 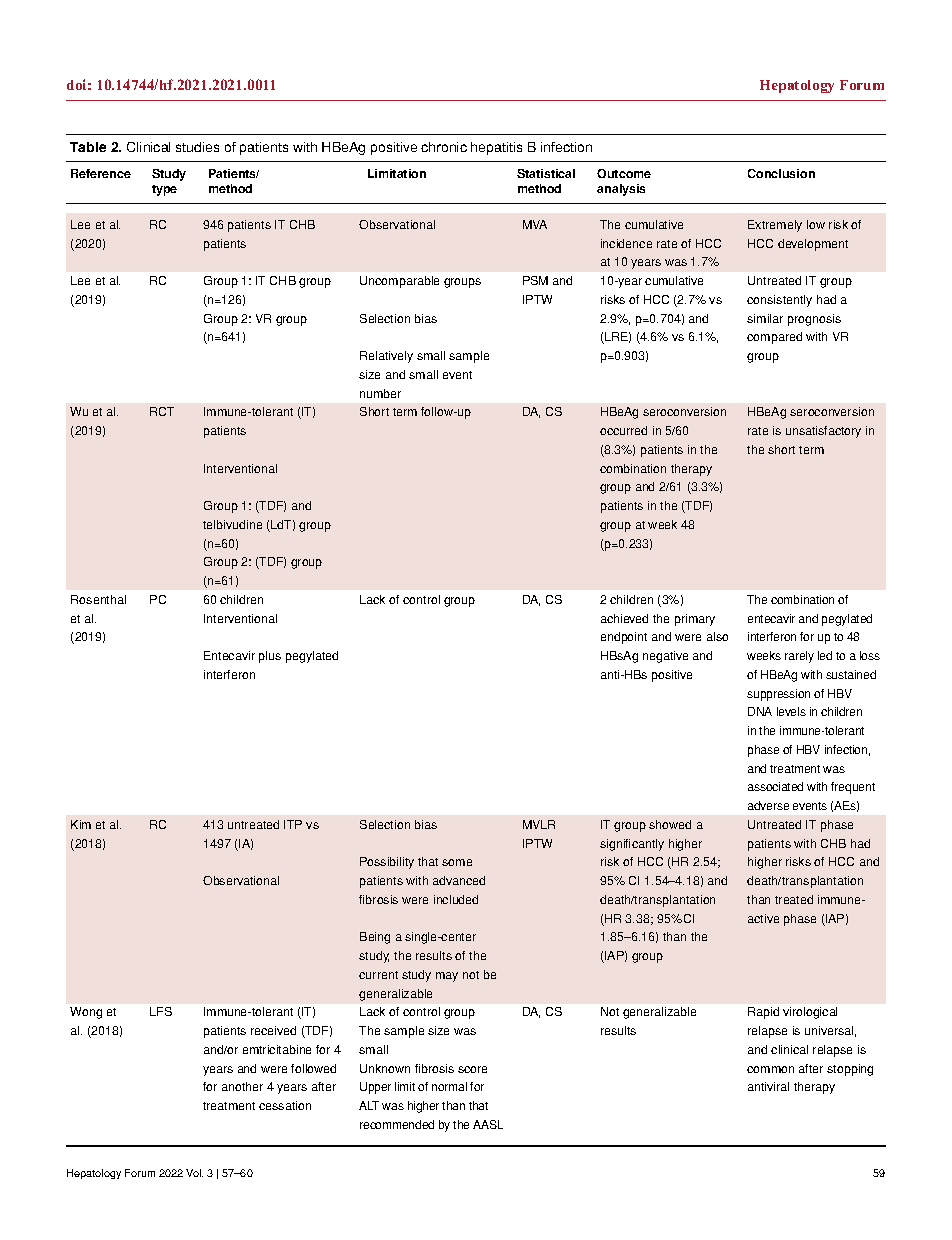 What do you see at coordinates (496, 148) in the screenshot?
I see `hepatitis` at bounding box center [496, 148].
